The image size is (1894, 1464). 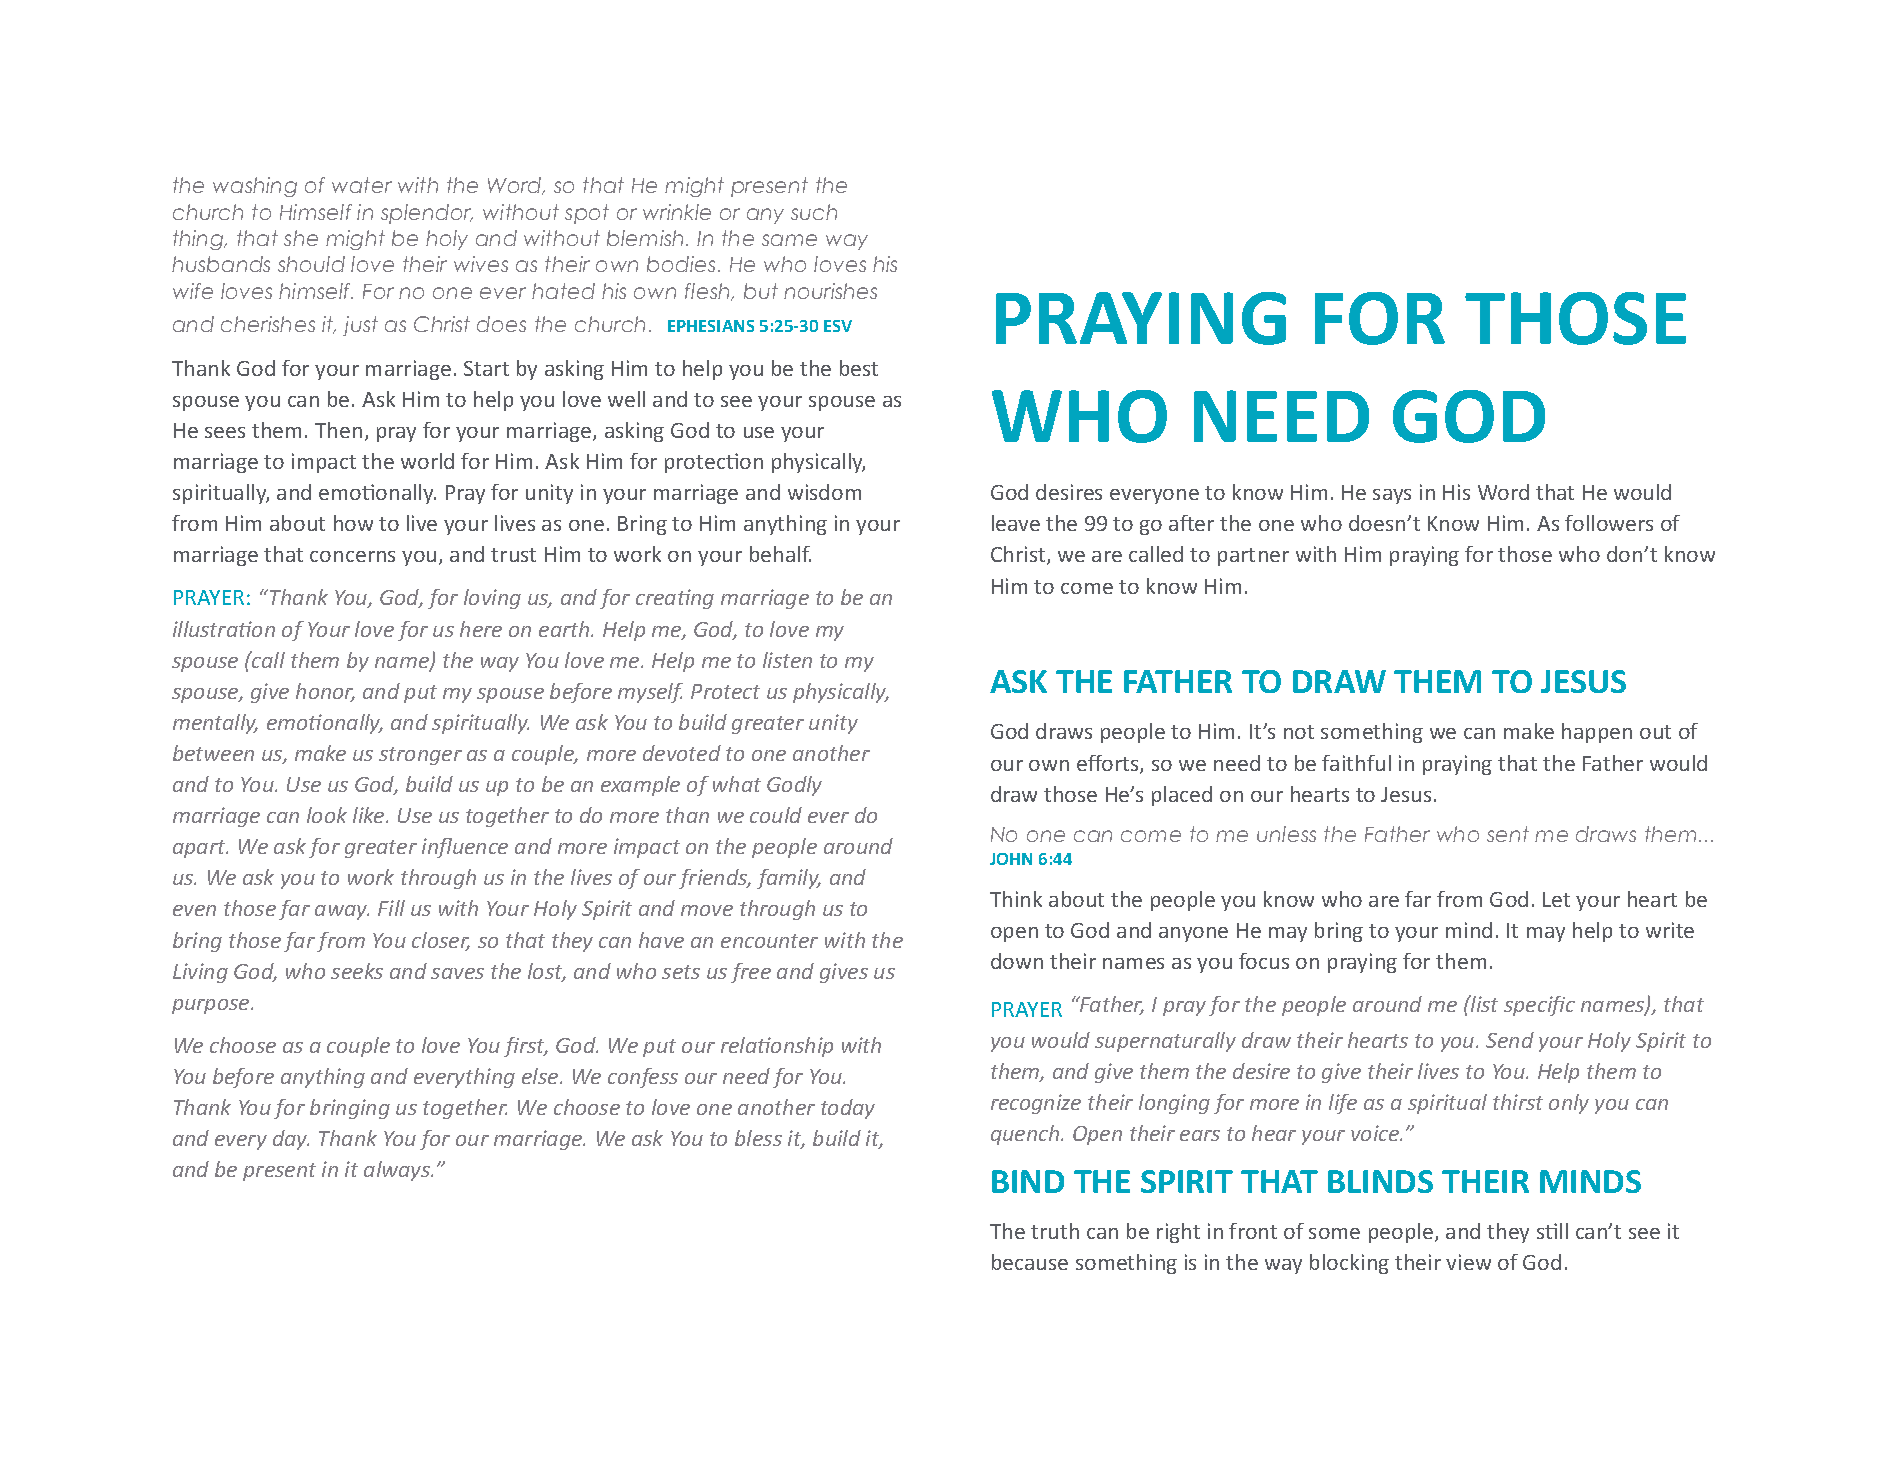 I want to click on followers, so click(x=1609, y=523).
